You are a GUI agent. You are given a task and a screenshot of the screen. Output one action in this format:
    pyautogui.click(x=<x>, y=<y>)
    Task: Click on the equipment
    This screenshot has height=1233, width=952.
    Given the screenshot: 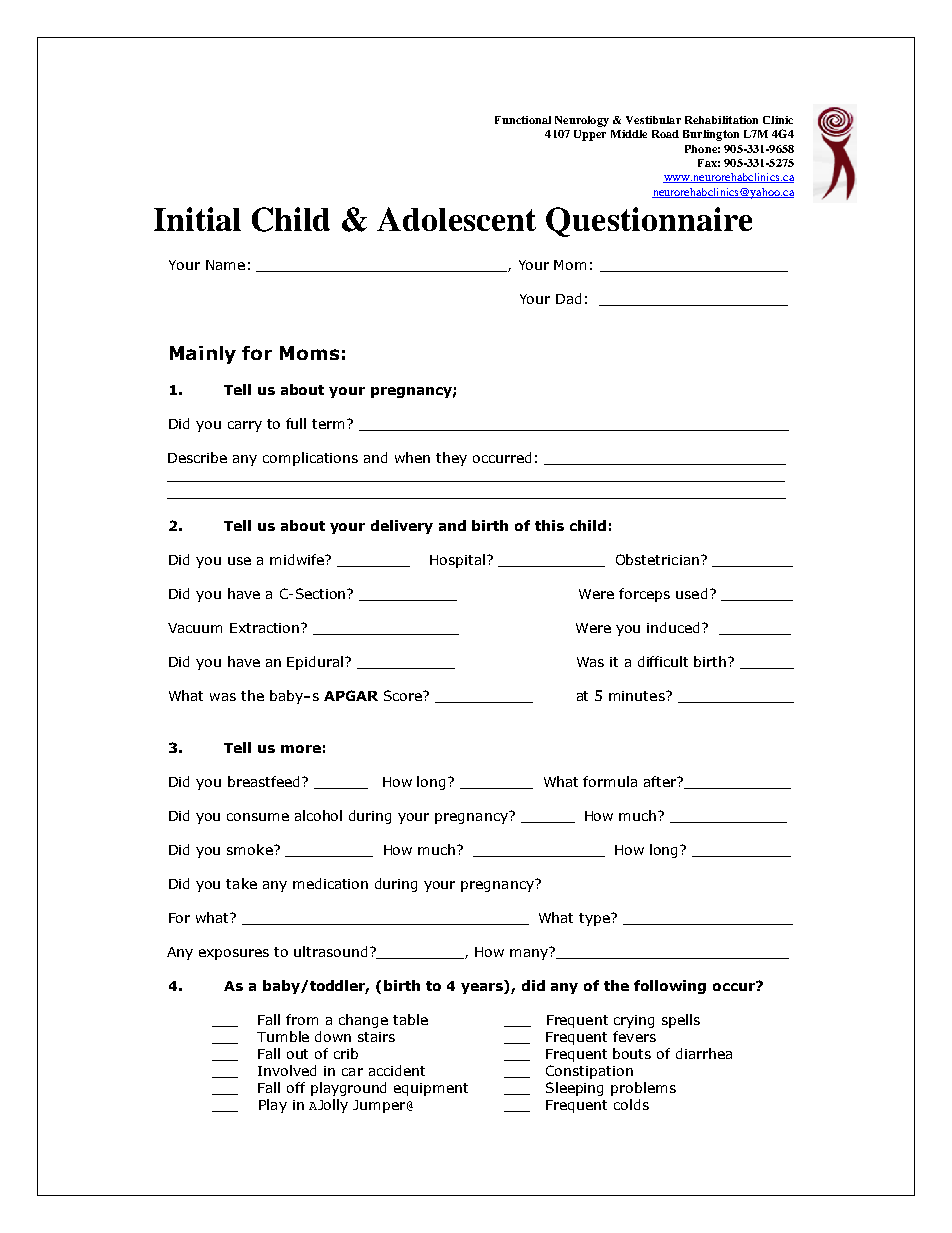 What is the action you would take?
    pyautogui.click(x=431, y=1089)
